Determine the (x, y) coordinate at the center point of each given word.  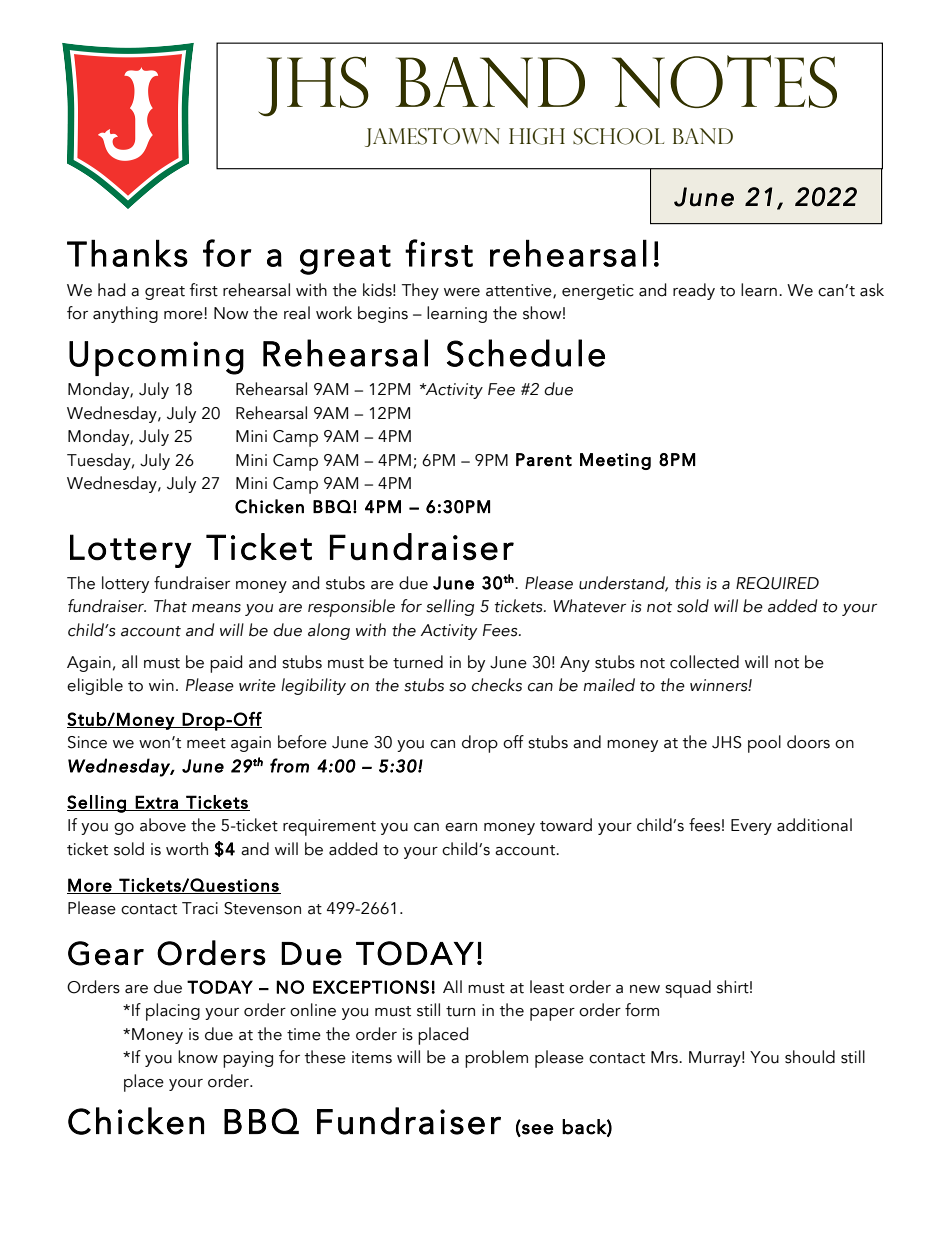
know (198, 1057)
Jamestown (432, 137)
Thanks (127, 253)
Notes (724, 81)
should (810, 1057)
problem (496, 1059)
